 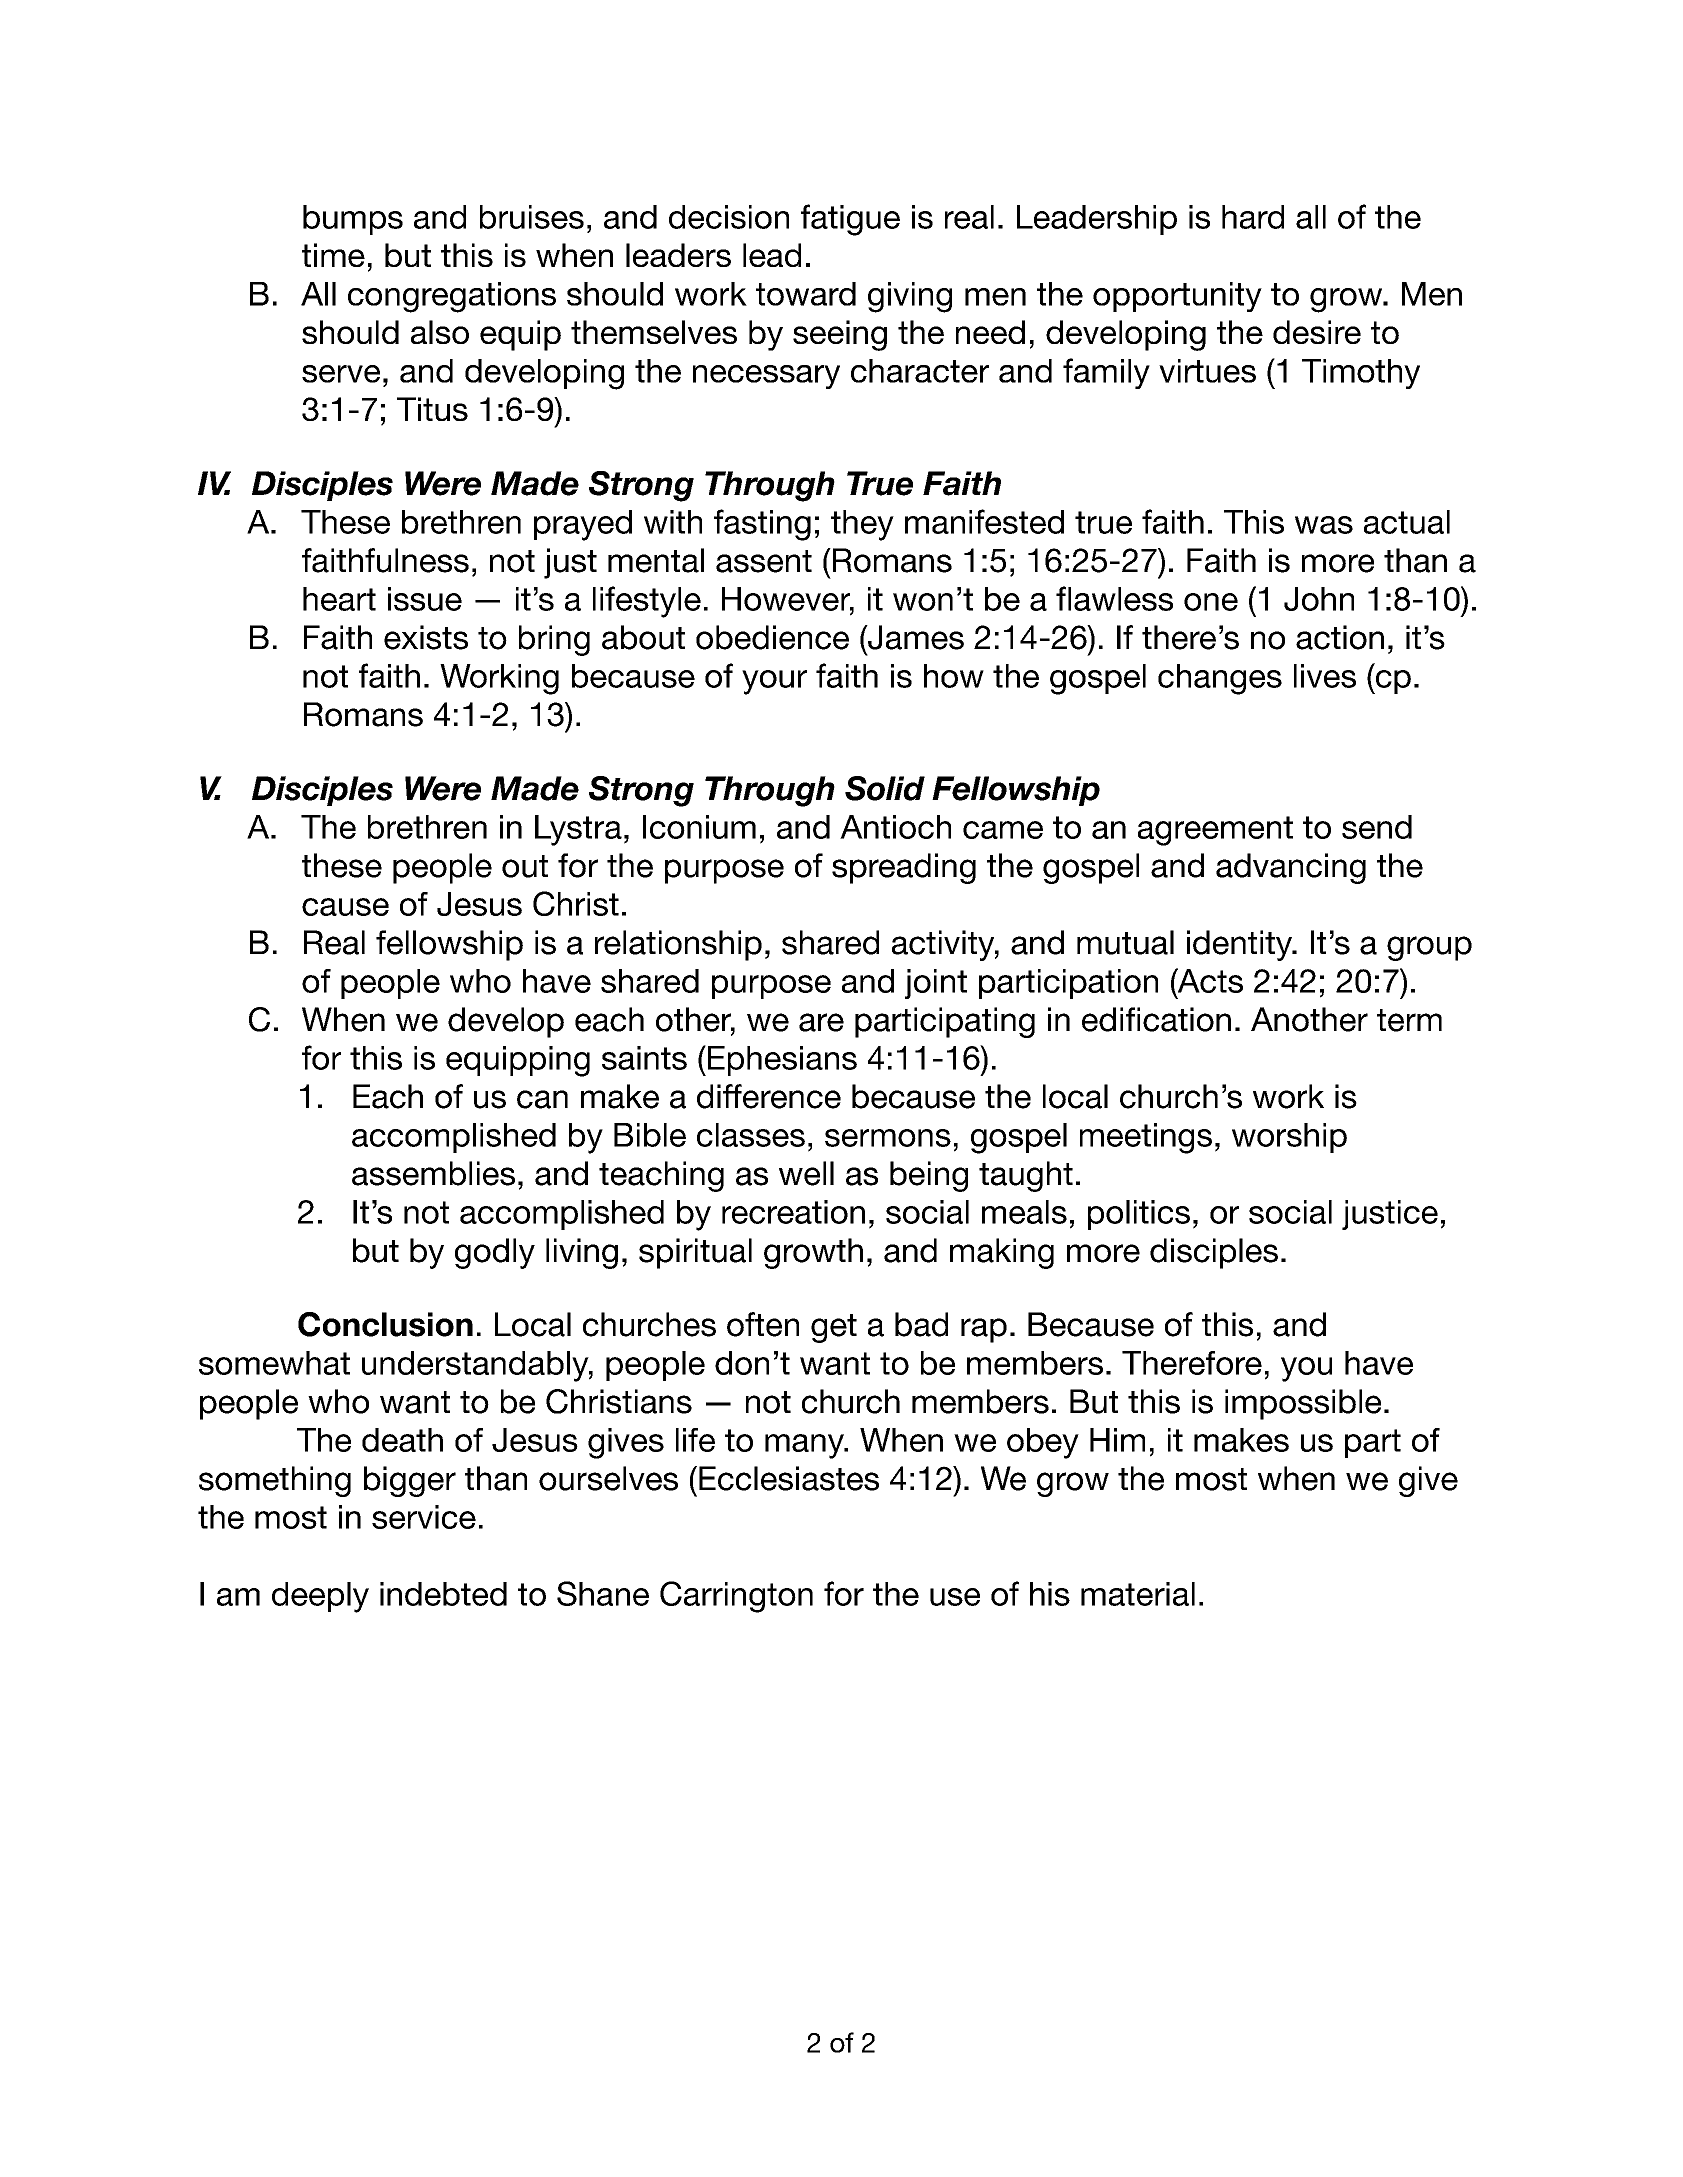 What do you see at coordinates (424, 1517) in the image?
I see `service` at bounding box center [424, 1517].
